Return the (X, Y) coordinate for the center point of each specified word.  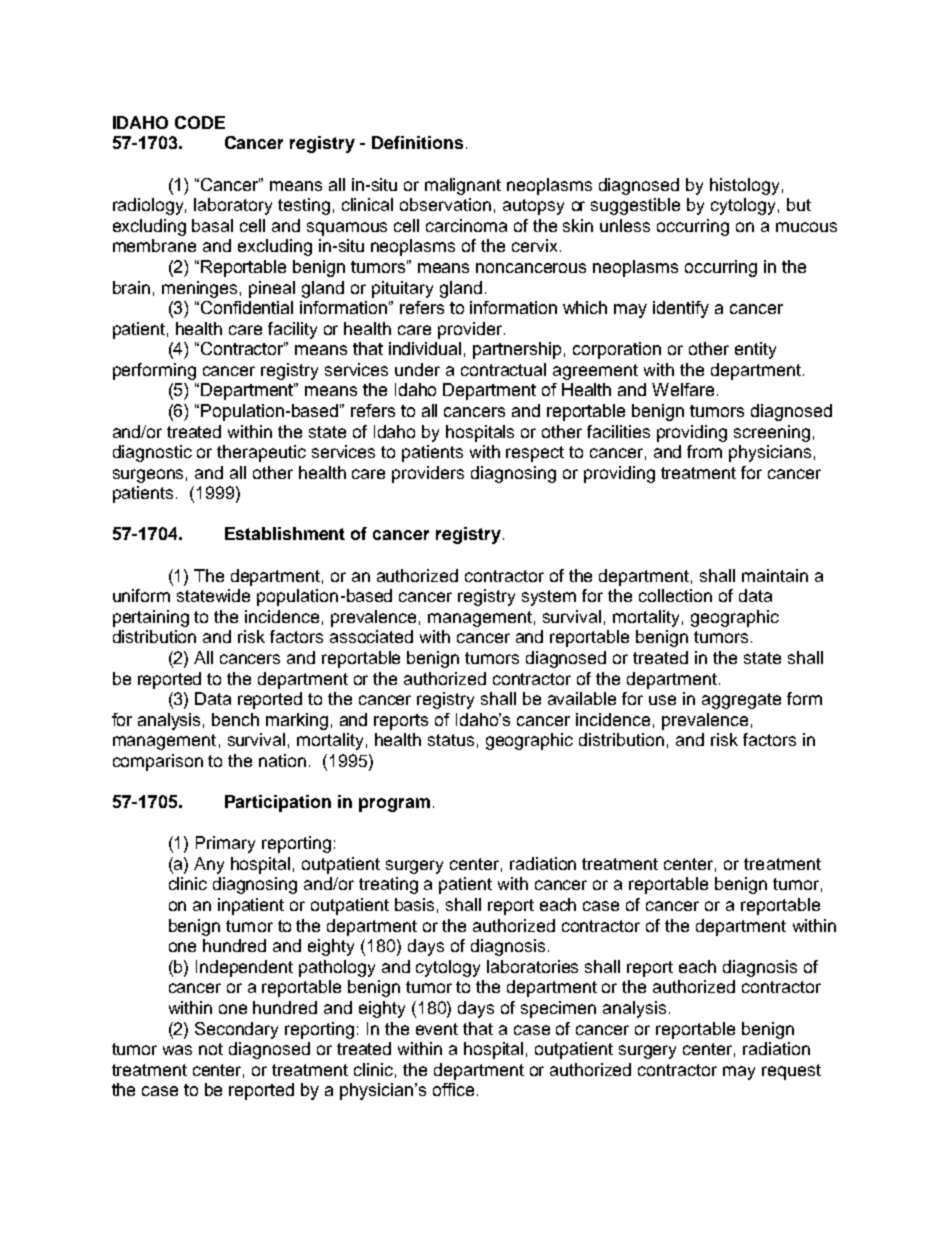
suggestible (635, 206)
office (453, 1089)
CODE (200, 122)
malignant (463, 186)
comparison (158, 762)
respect (535, 454)
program (394, 805)
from (704, 451)
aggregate (741, 701)
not (211, 1049)
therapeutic (261, 453)
